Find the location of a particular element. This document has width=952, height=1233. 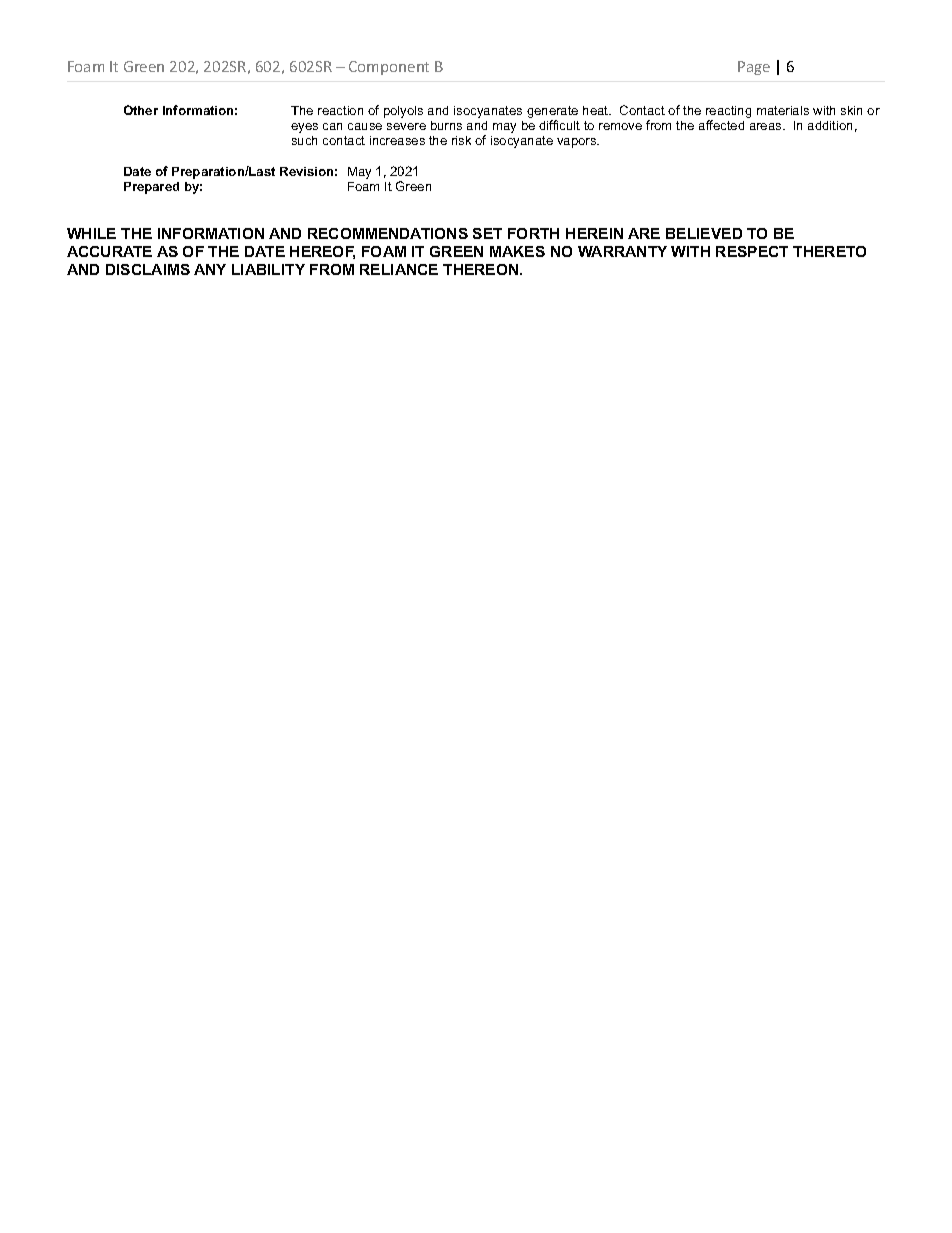

vapors is located at coordinates (578, 143).
